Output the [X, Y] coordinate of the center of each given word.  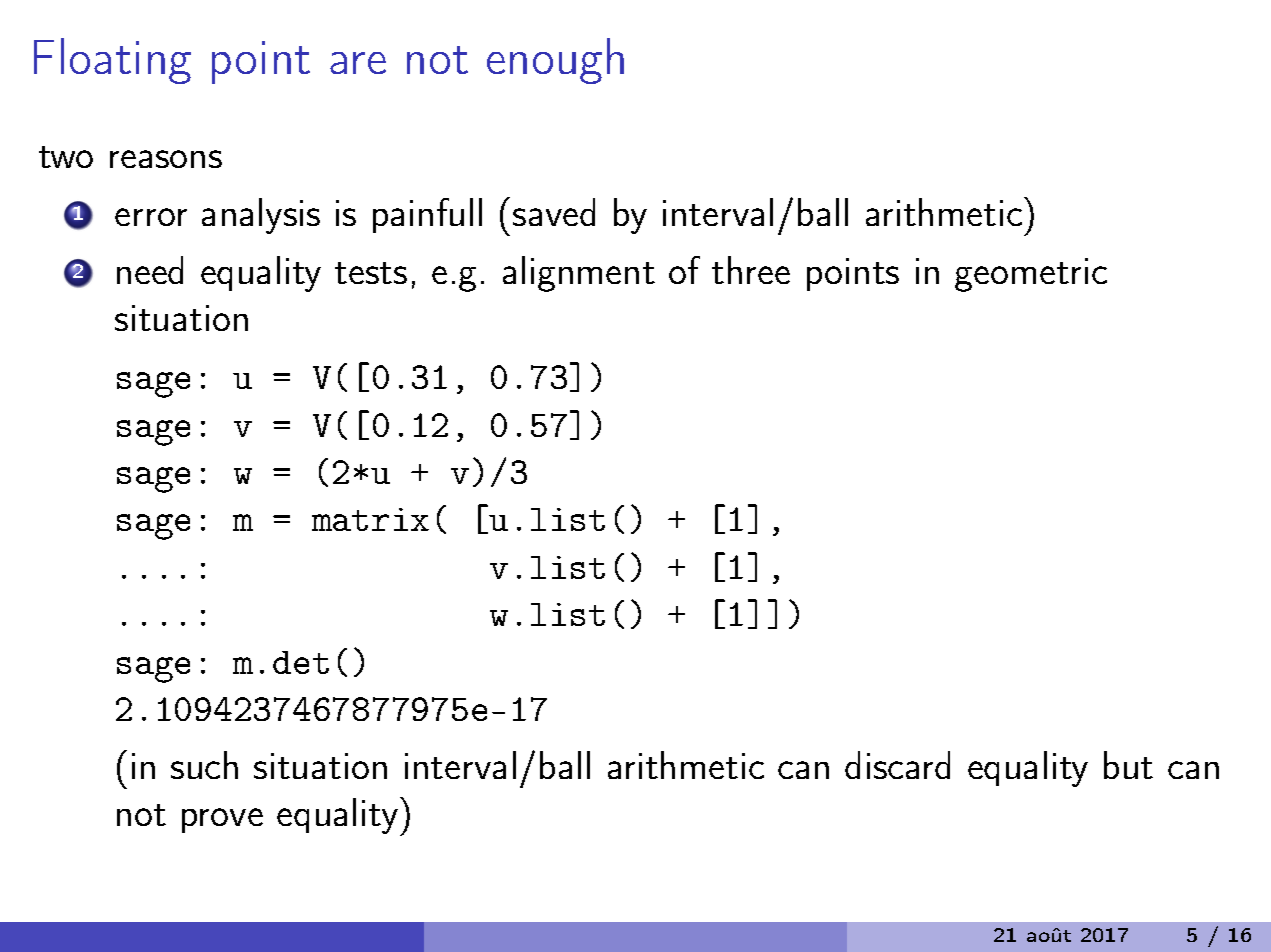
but [1128, 765]
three [751, 270]
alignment [579, 274]
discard [897, 765]
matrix [370, 519]
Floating [112, 61]
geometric [1031, 275]
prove [222, 820]
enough [555, 61]
